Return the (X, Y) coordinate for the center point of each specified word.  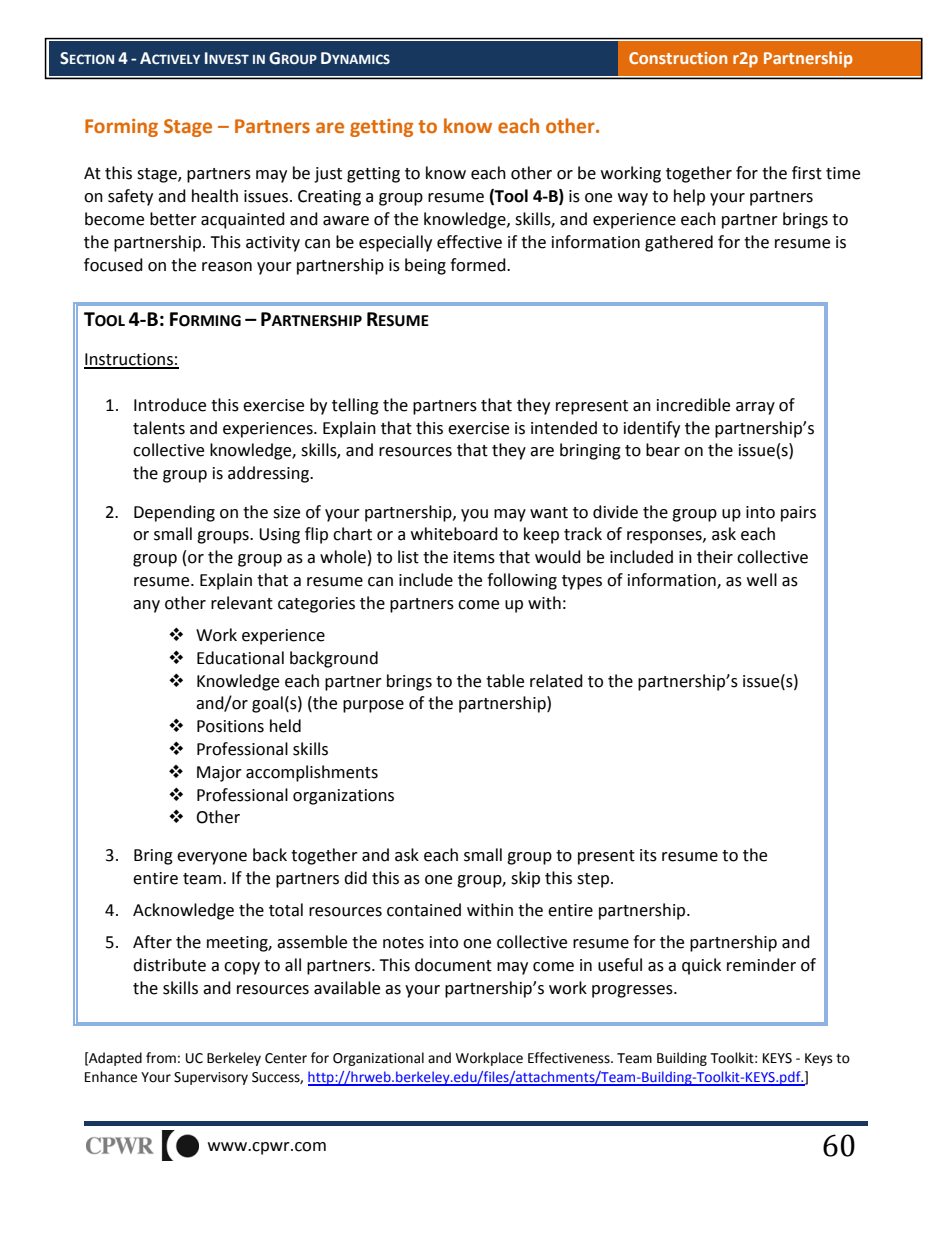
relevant (242, 603)
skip (525, 879)
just (328, 175)
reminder (761, 965)
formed (479, 265)
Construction (678, 58)
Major (219, 774)
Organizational (378, 1059)
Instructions (129, 360)
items (474, 557)
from (161, 1058)
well (762, 580)
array (755, 408)
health (215, 196)
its (648, 855)
